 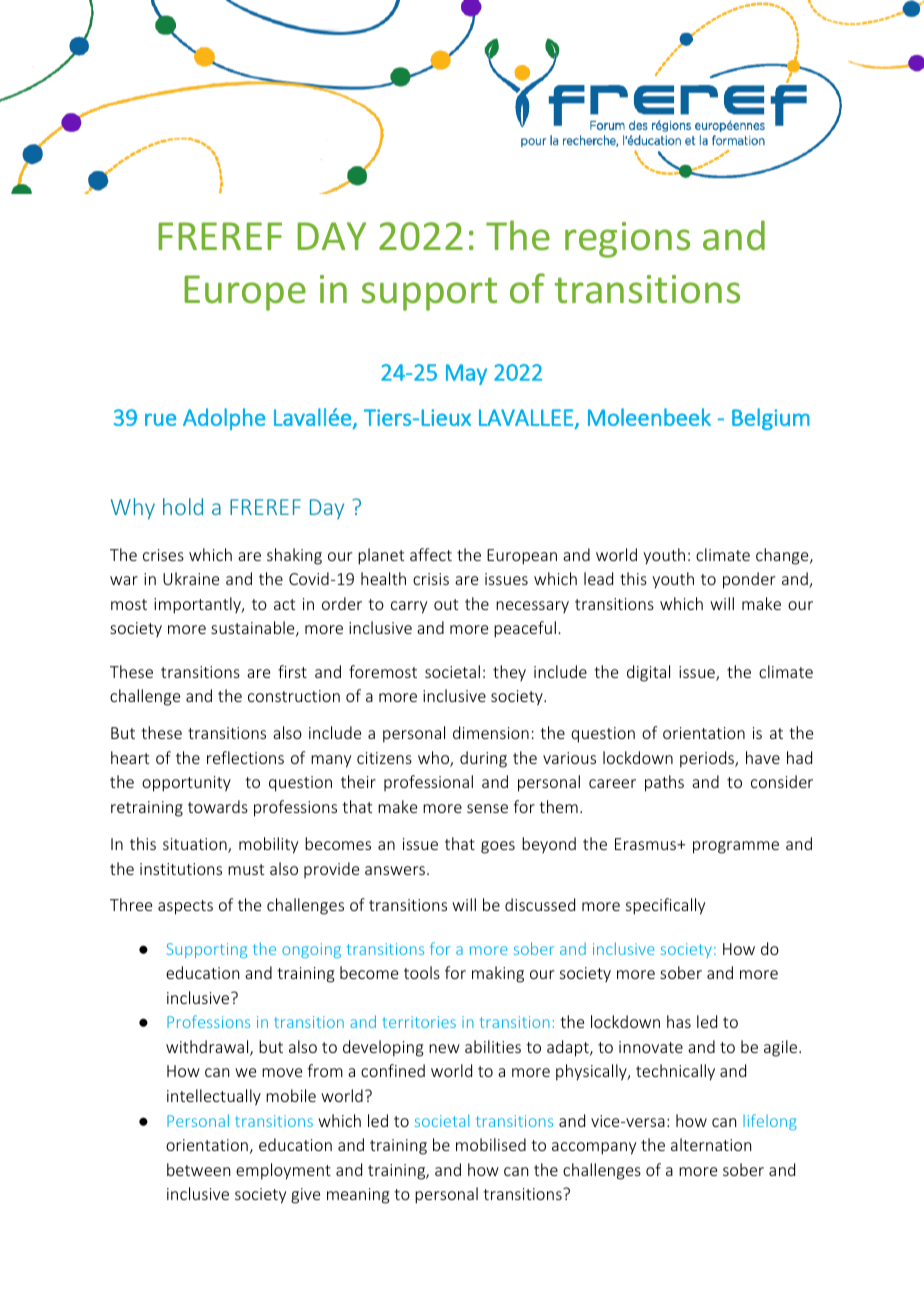 What do you see at coordinates (224, 419) in the screenshot?
I see `Adolphe` at bounding box center [224, 419].
